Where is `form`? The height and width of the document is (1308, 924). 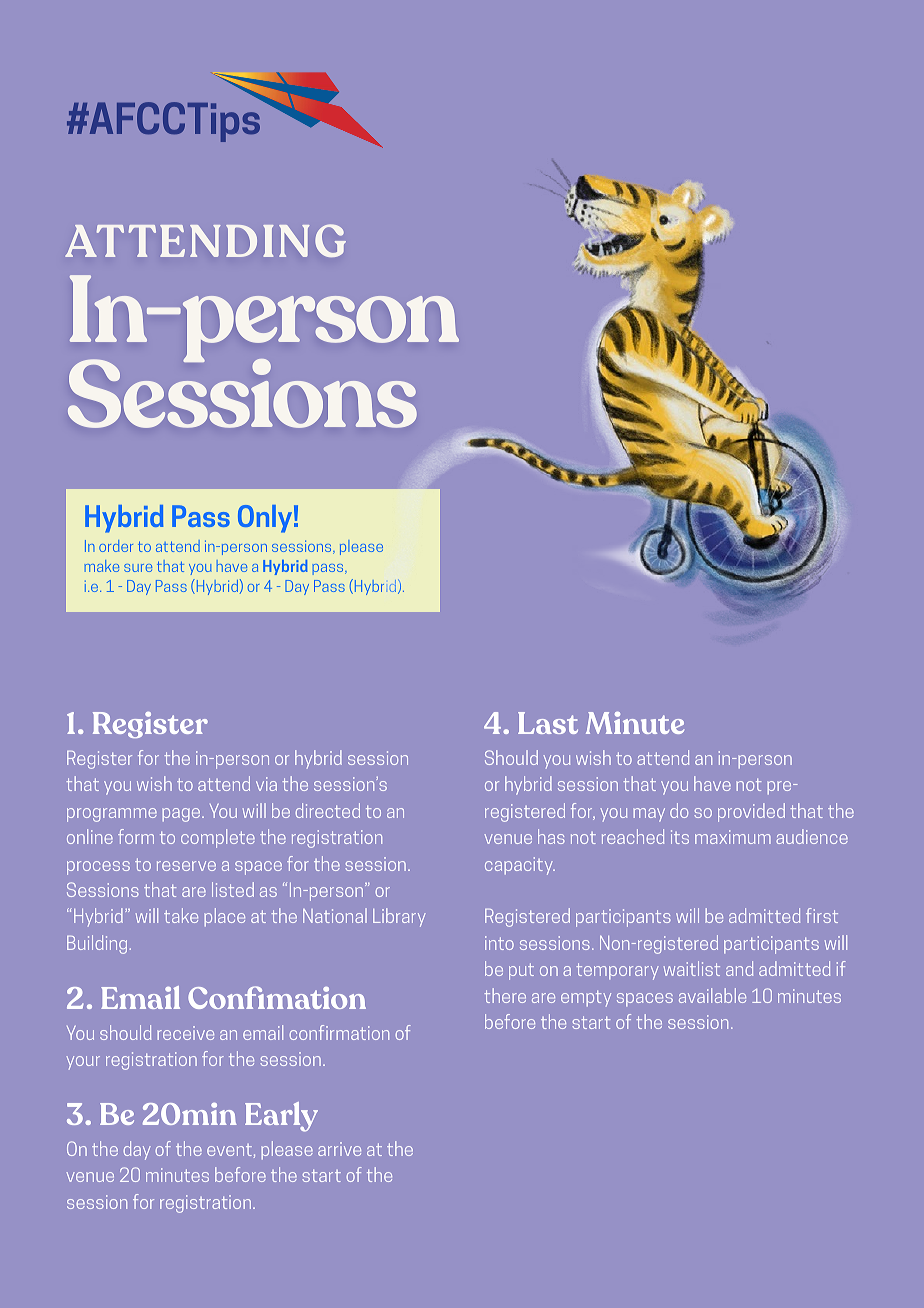
form is located at coordinates (136, 836).
